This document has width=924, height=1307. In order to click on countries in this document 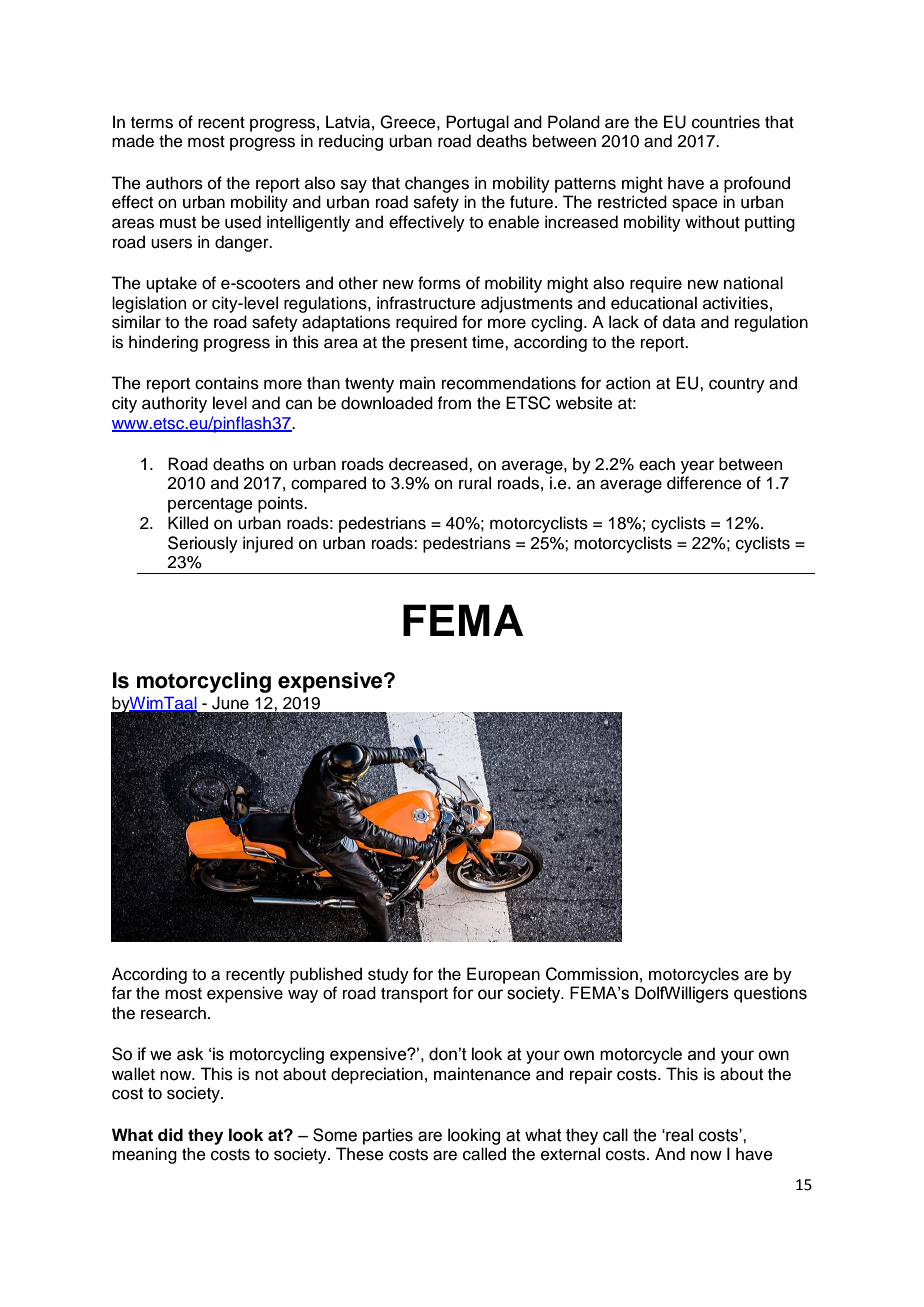, I will do `click(726, 122)`.
